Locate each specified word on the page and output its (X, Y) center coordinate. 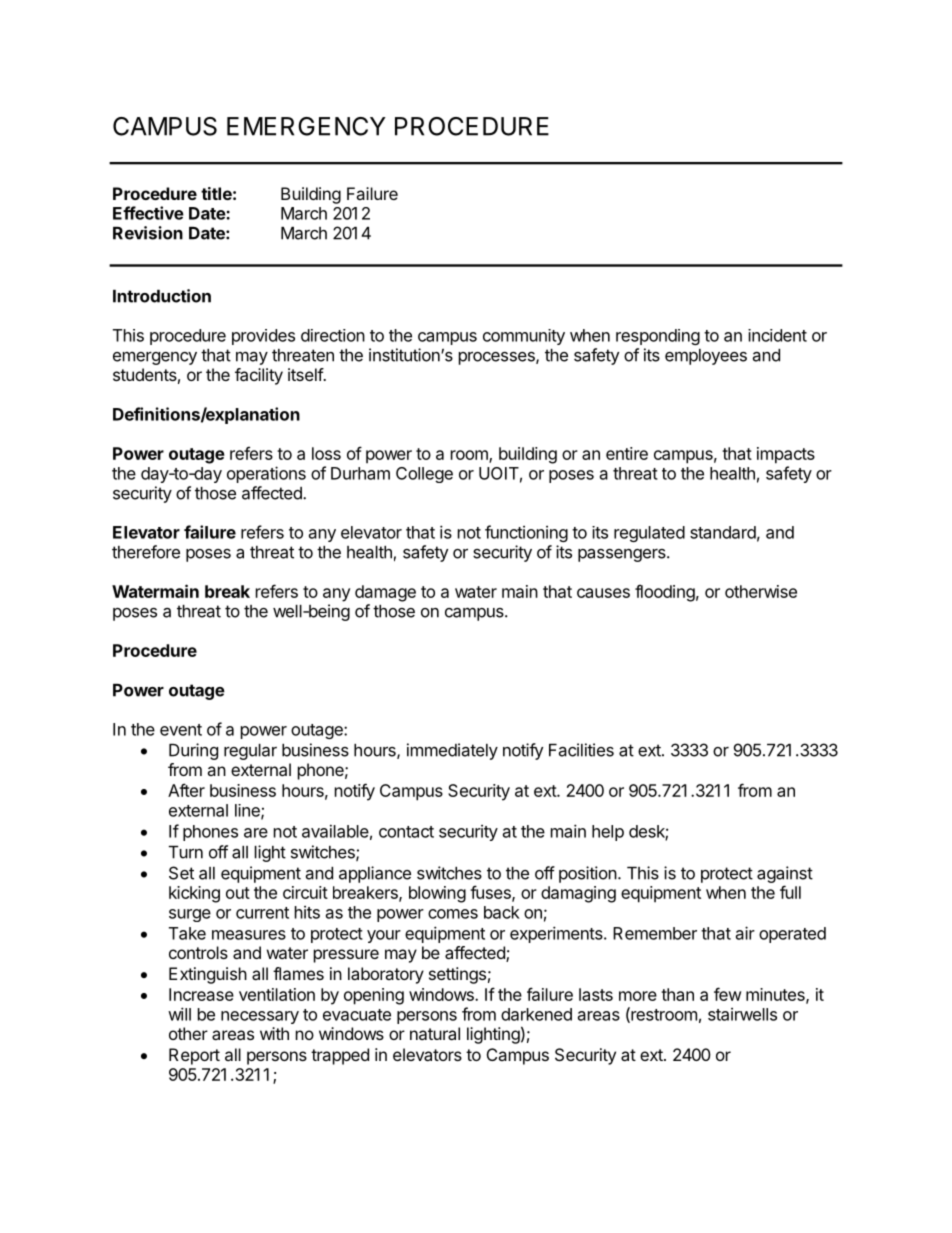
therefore (146, 552)
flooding (665, 593)
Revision (148, 233)
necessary (260, 1017)
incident (777, 335)
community (524, 337)
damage (385, 593)
